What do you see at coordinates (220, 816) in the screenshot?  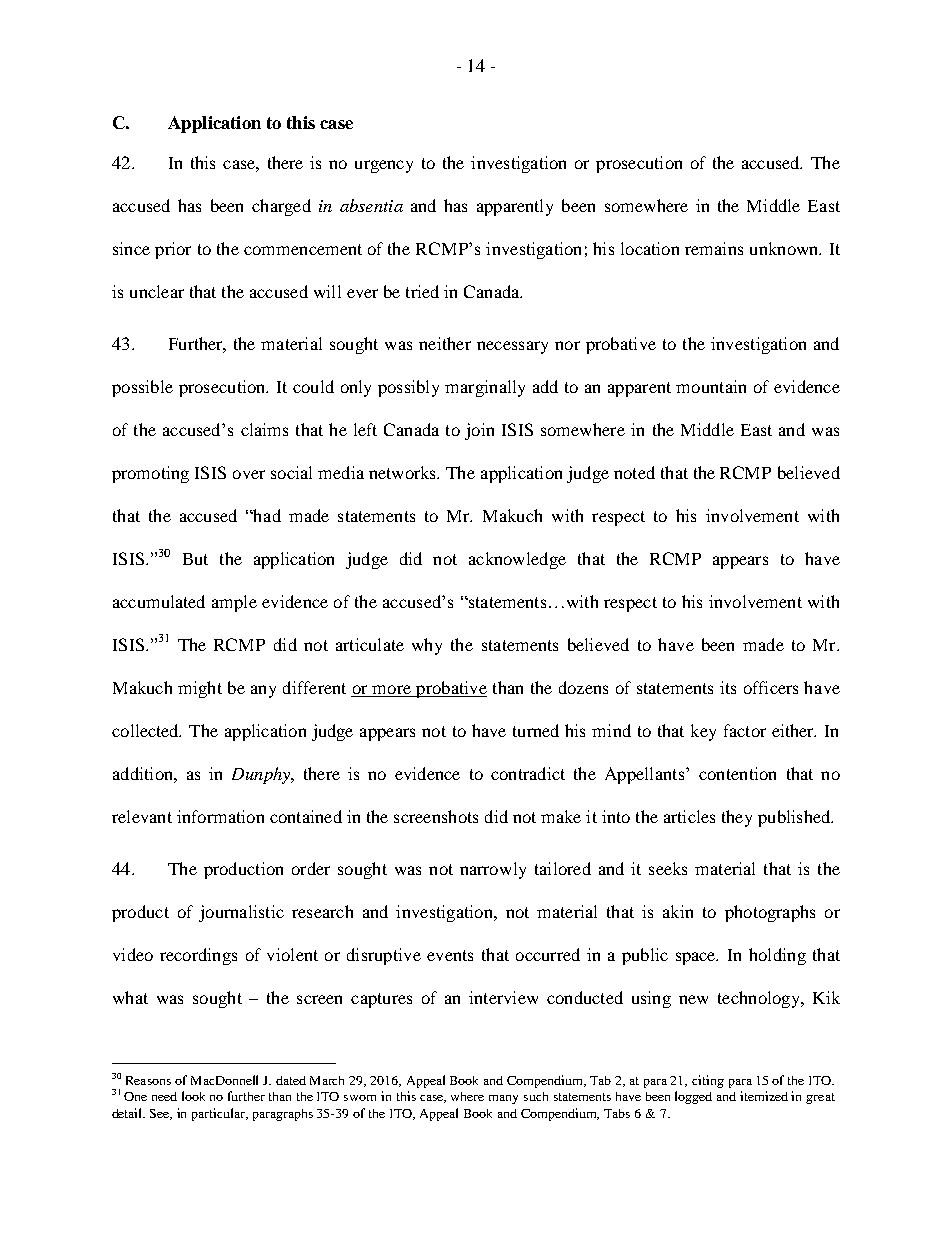 I see `information` at bounding box center [220, 816].
